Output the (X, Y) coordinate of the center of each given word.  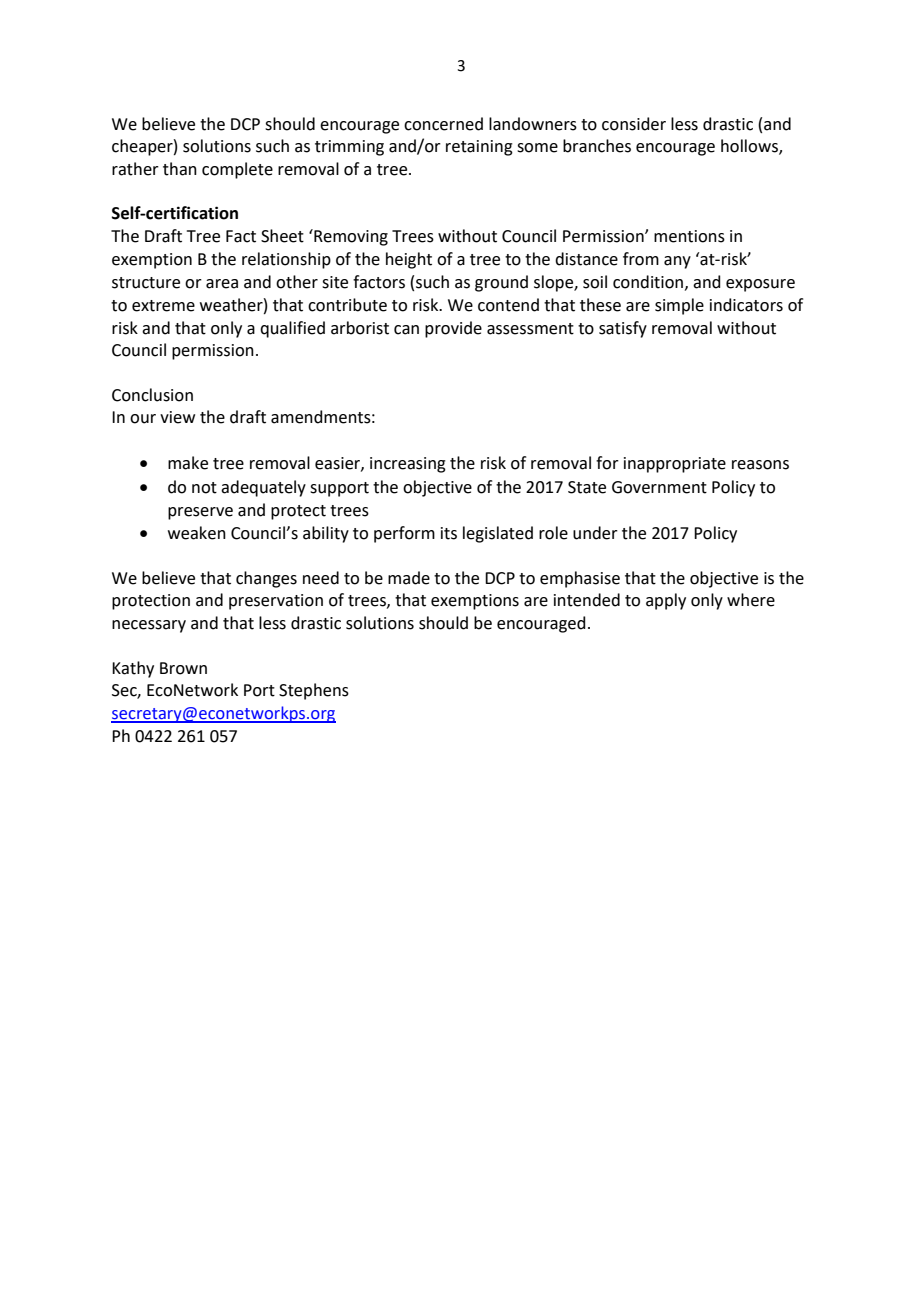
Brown (183, 668)
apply (666, 601)
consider (634, 124)
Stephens (314, 691)
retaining (479, 148)
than (180, 169)
